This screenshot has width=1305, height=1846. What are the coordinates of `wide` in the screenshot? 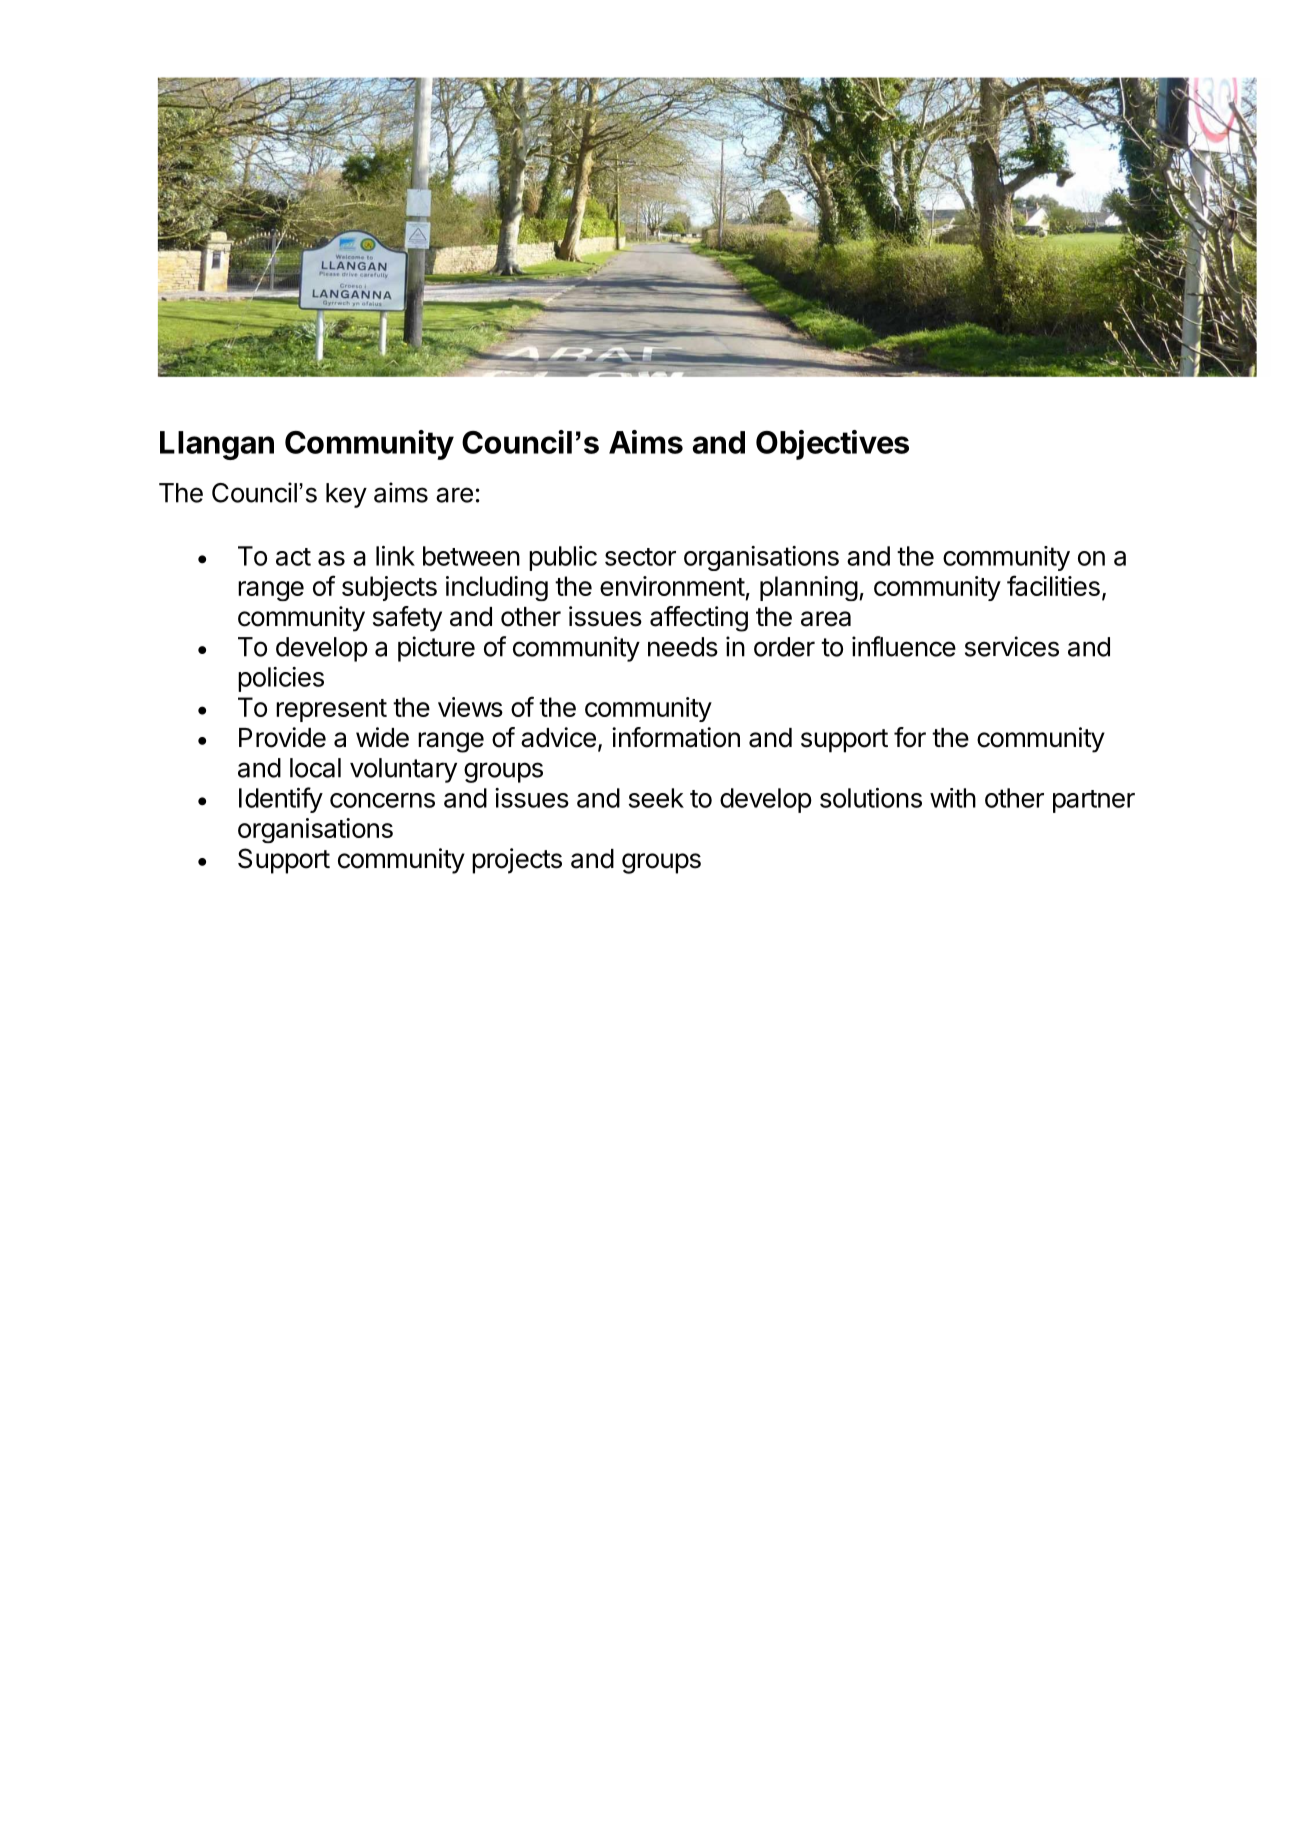 It's located at (382, 737).
